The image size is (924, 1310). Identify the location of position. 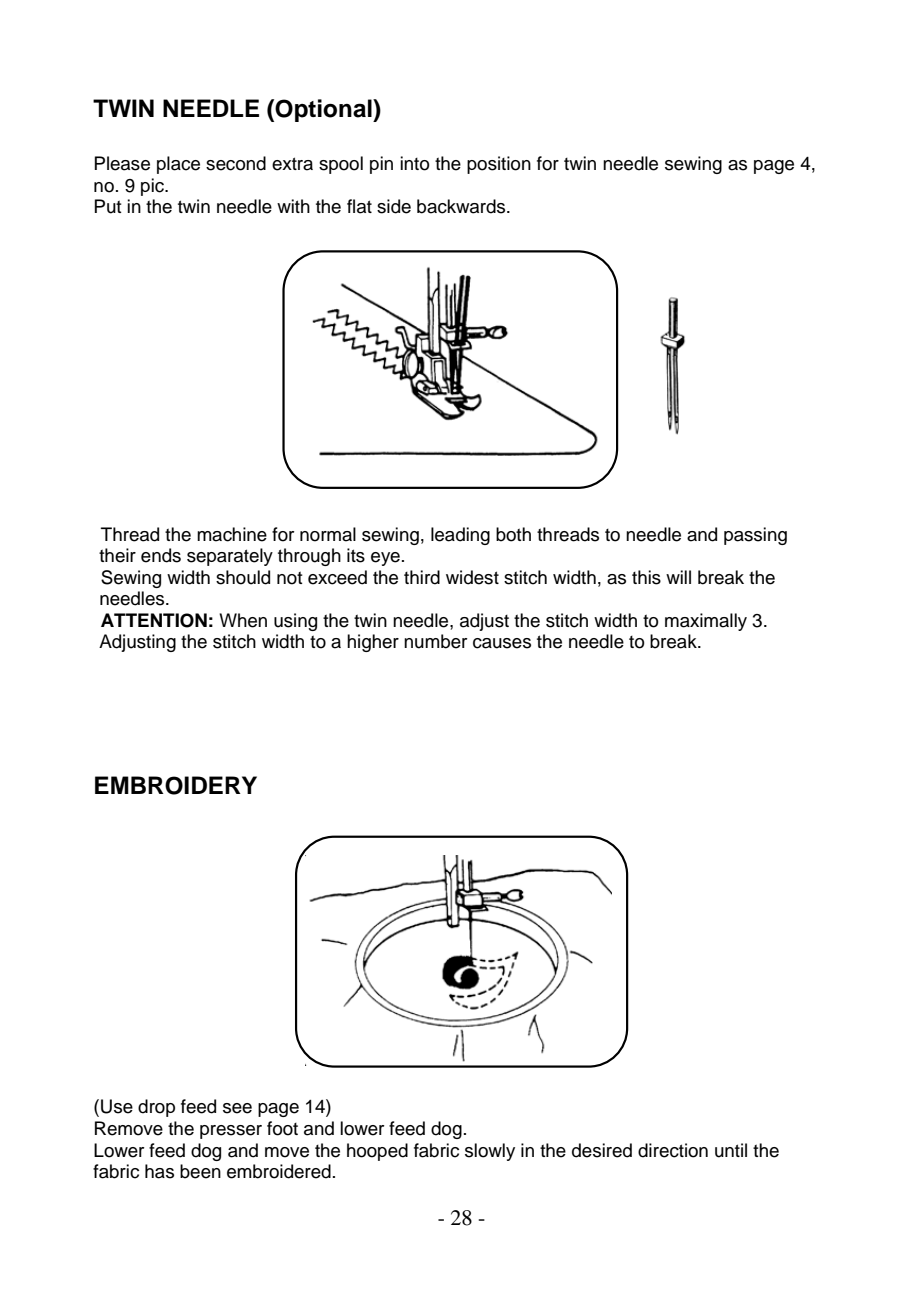
(499, 165).
